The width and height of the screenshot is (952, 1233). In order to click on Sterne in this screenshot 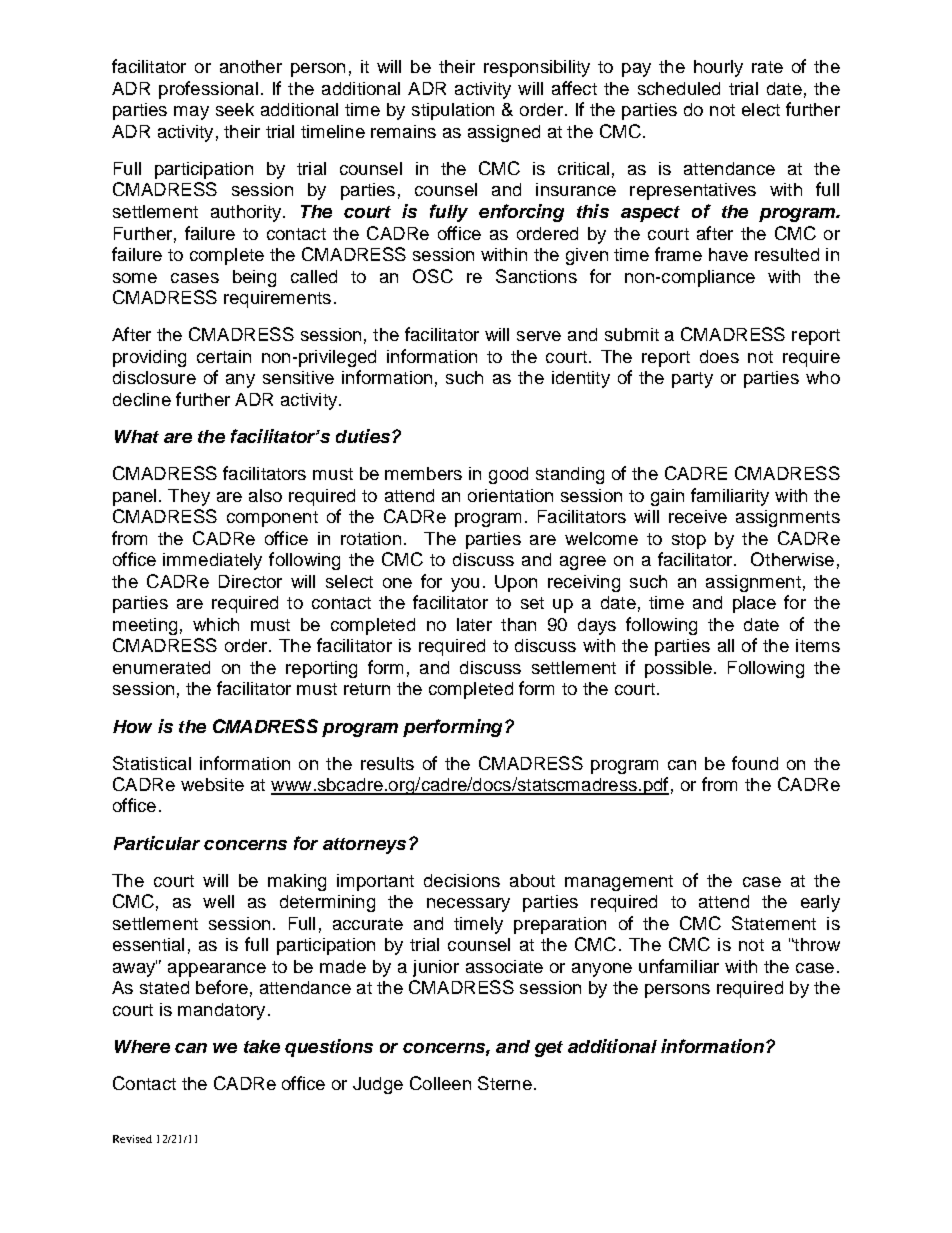, I will do `click(505, 1083)`.
